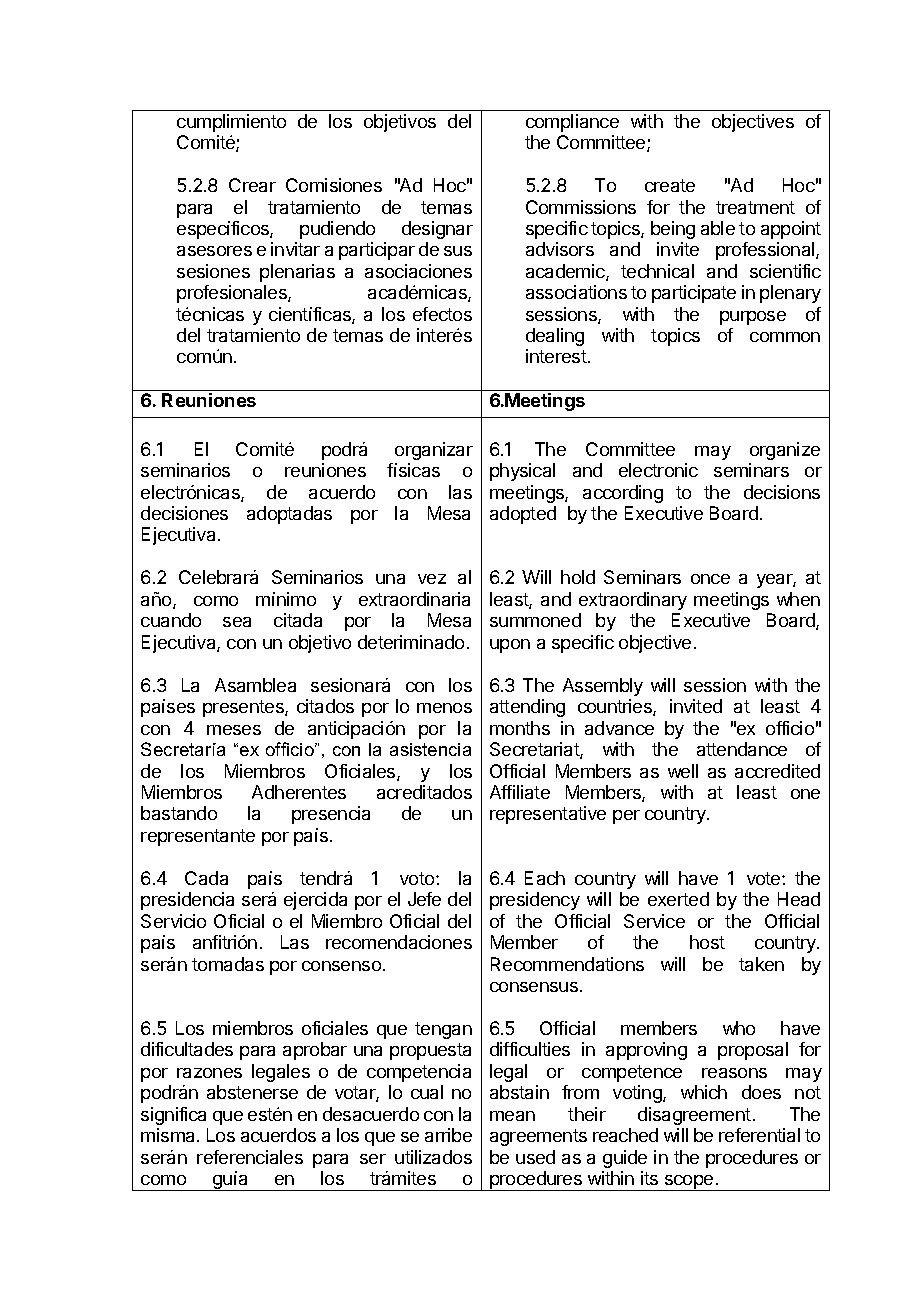 The width and height of the image is (924, 1309). I want to click on able, so click(718, 228).
